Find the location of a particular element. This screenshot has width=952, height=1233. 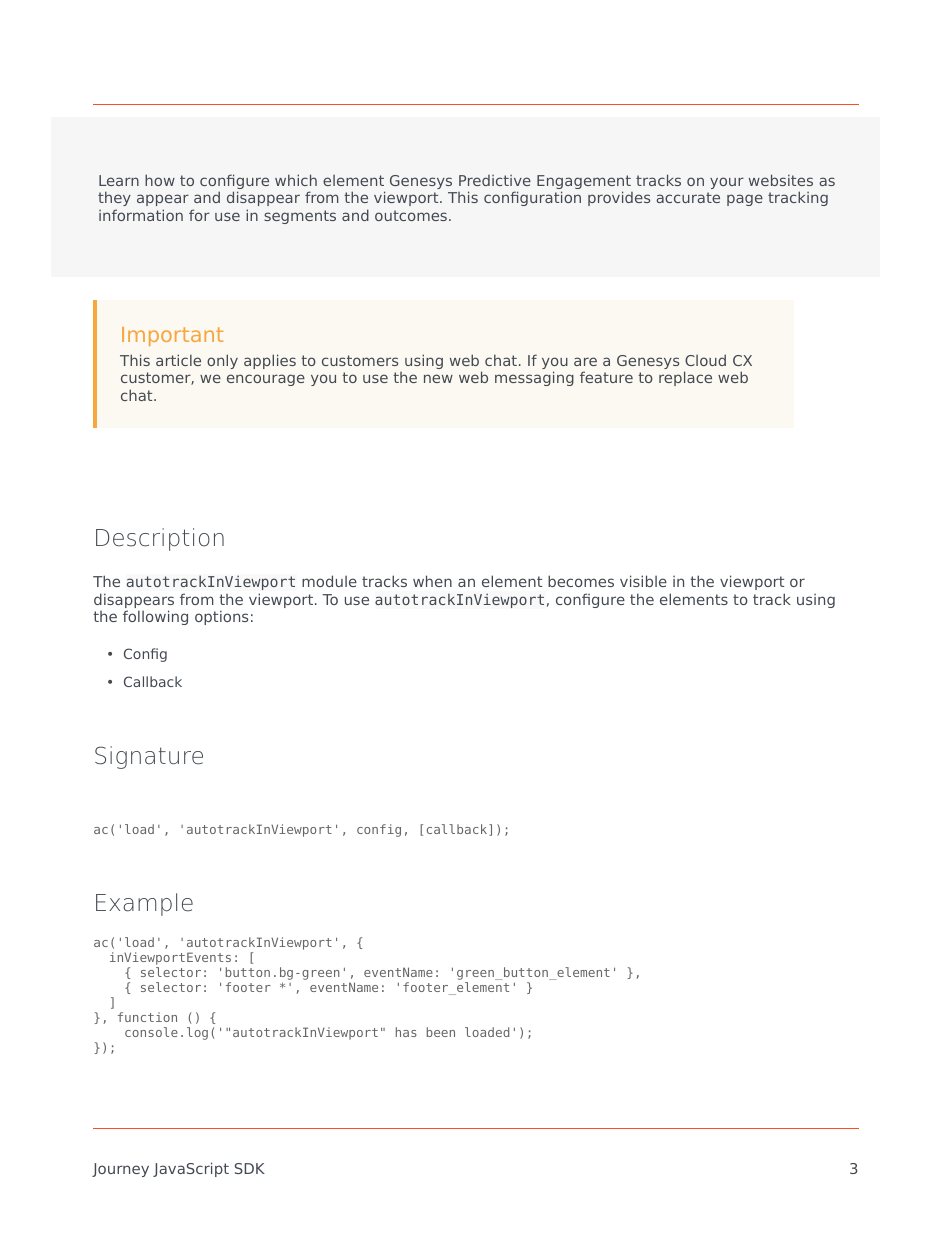

options is located at coordinates (221, 617).
